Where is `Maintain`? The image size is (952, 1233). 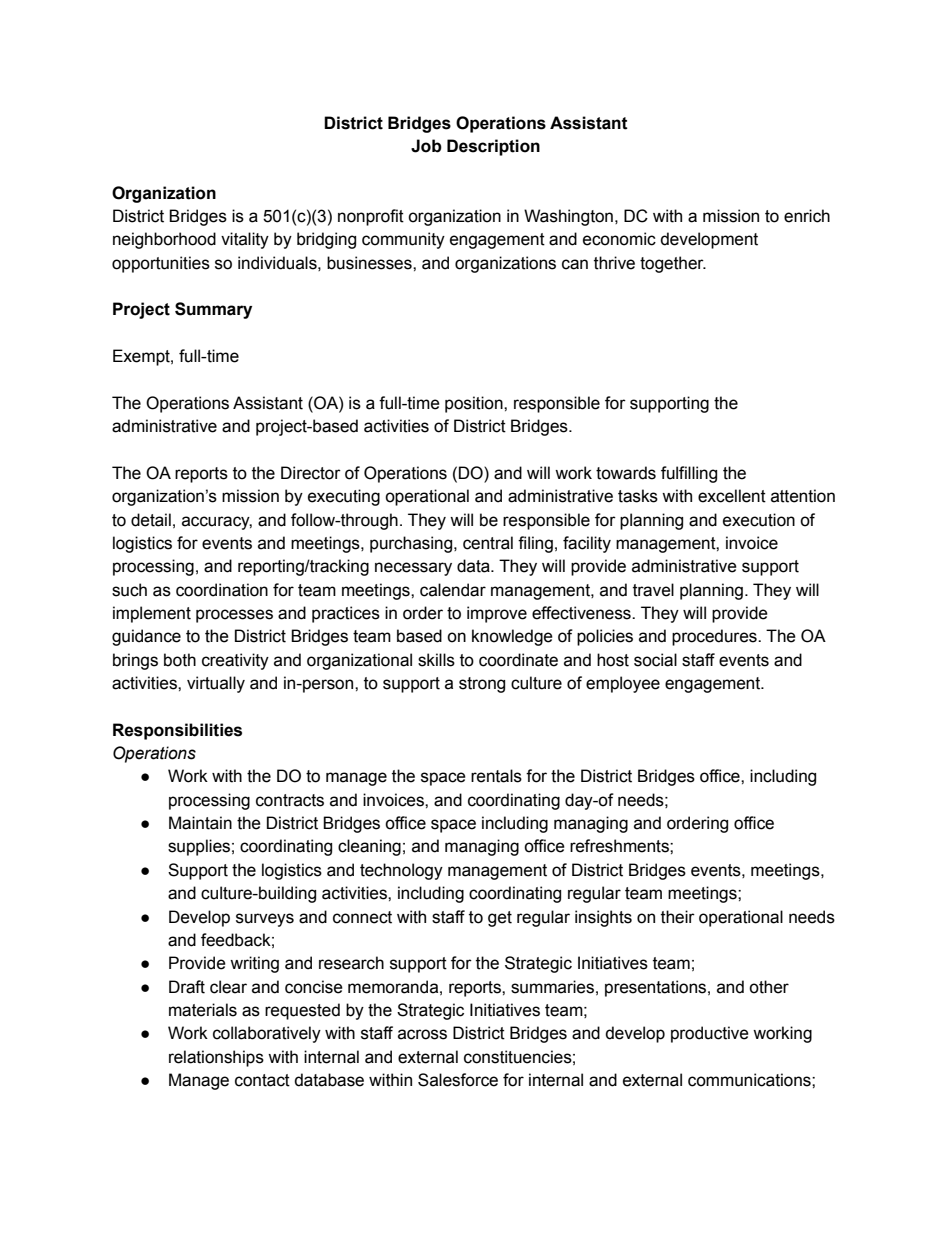
Maintain is located at coordinates (200, 823).
